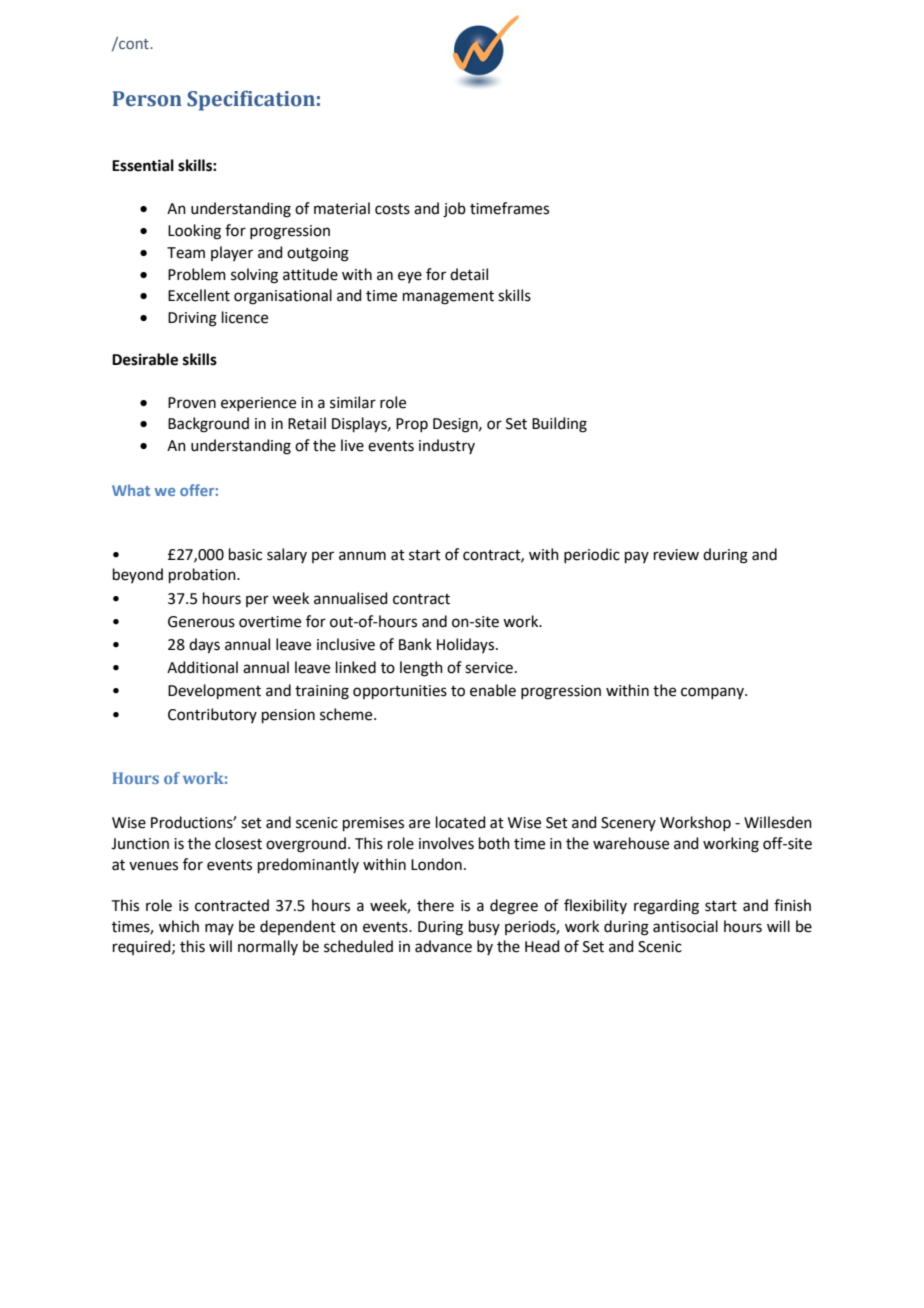 This screenshot has height=1308, width=924. Describe the element at coordinates (685, 926) in the screenshot. I see `antisocial` at that location.
